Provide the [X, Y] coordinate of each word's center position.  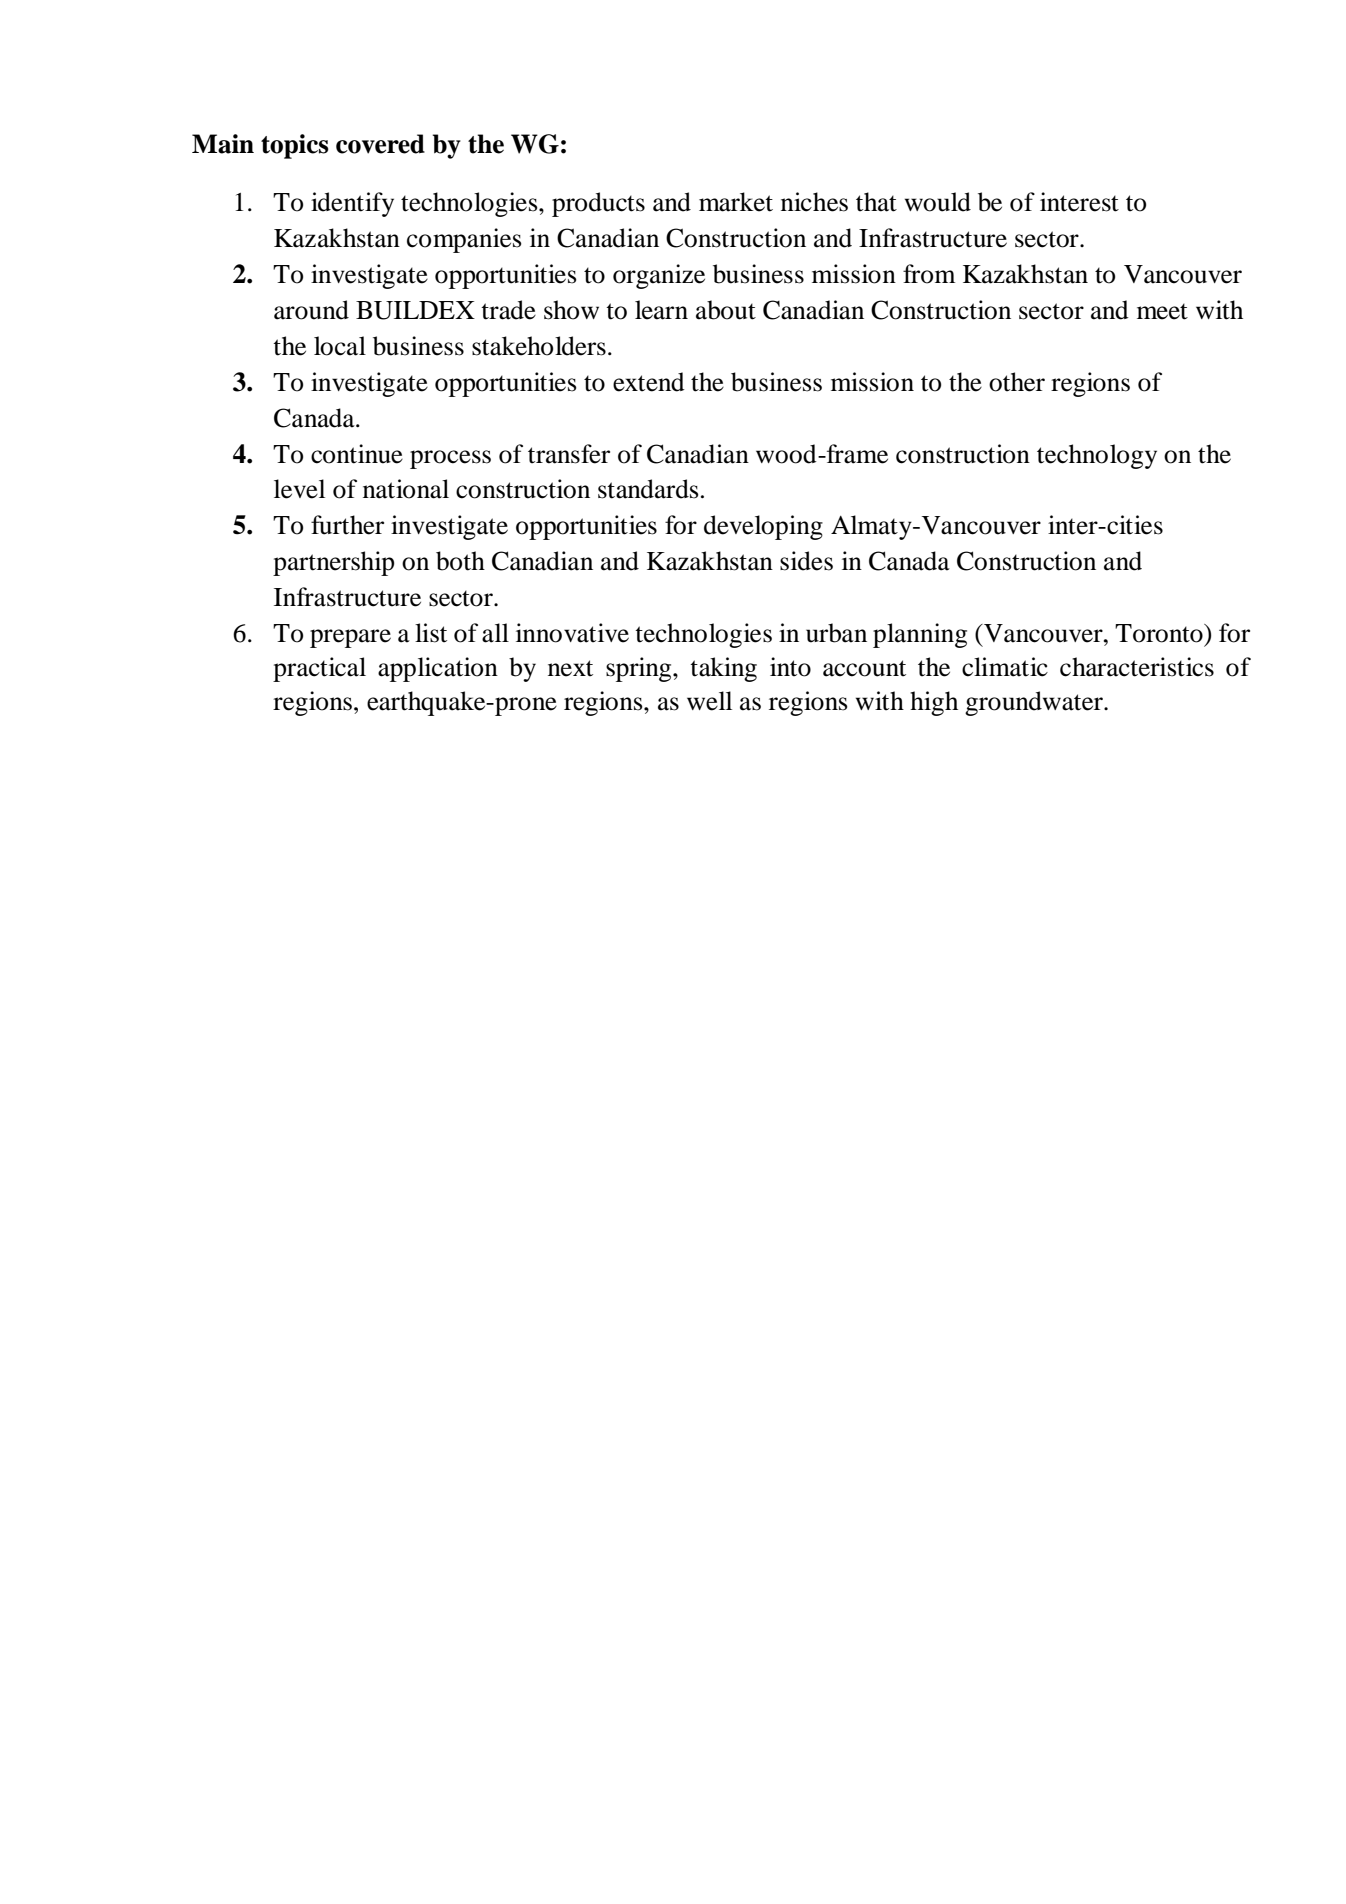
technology [1097, 456]
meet [1162, 311]
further [347, 525]
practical [319, 669]
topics [295, 146]
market [736, 202]
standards [648, 489]
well [709, 701]
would [938, 202]
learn [661, 310]
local [340, 346]
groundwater [1035, 703]
